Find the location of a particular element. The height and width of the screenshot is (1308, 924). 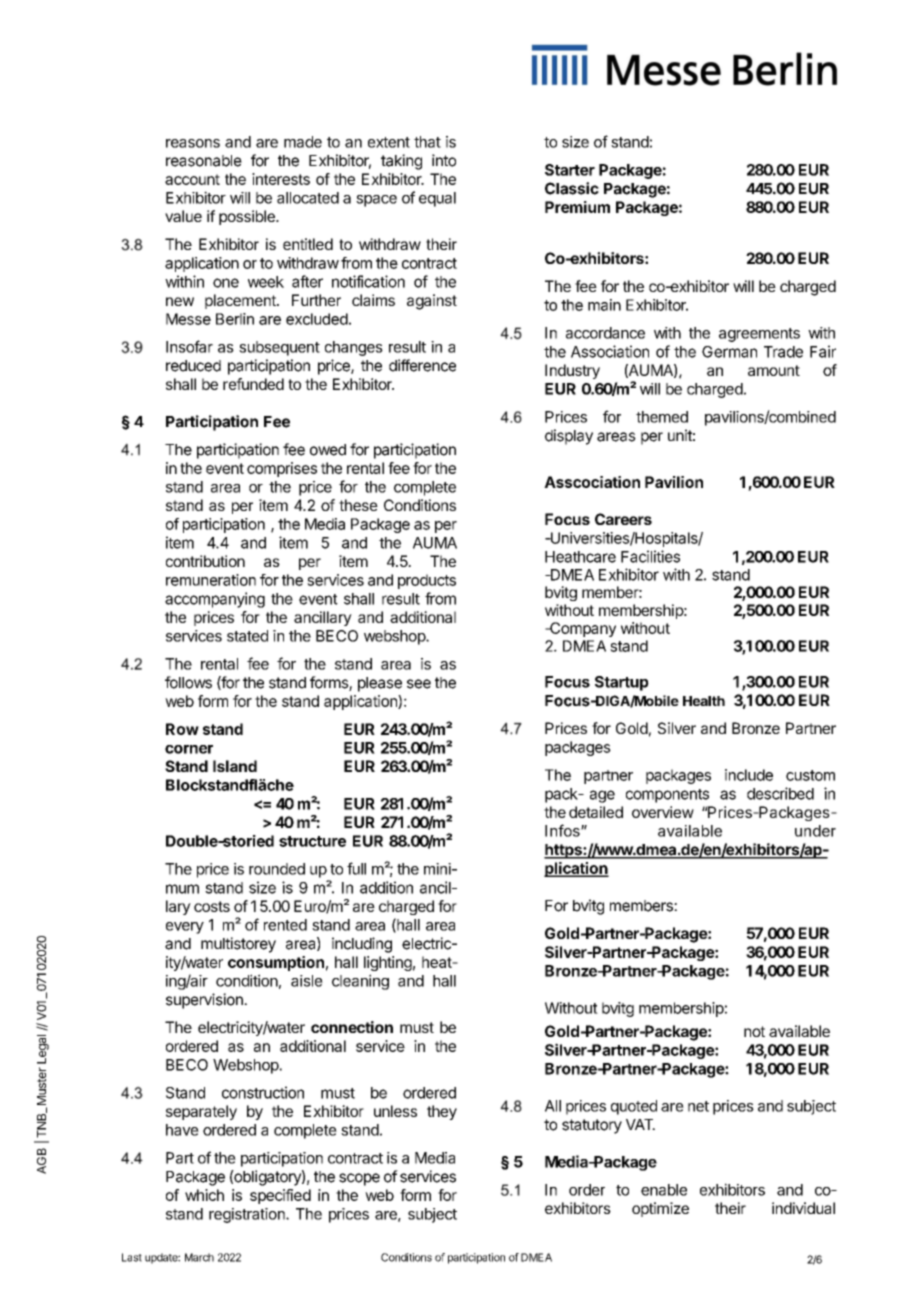

registration is located at coordinates (248, 1215).
